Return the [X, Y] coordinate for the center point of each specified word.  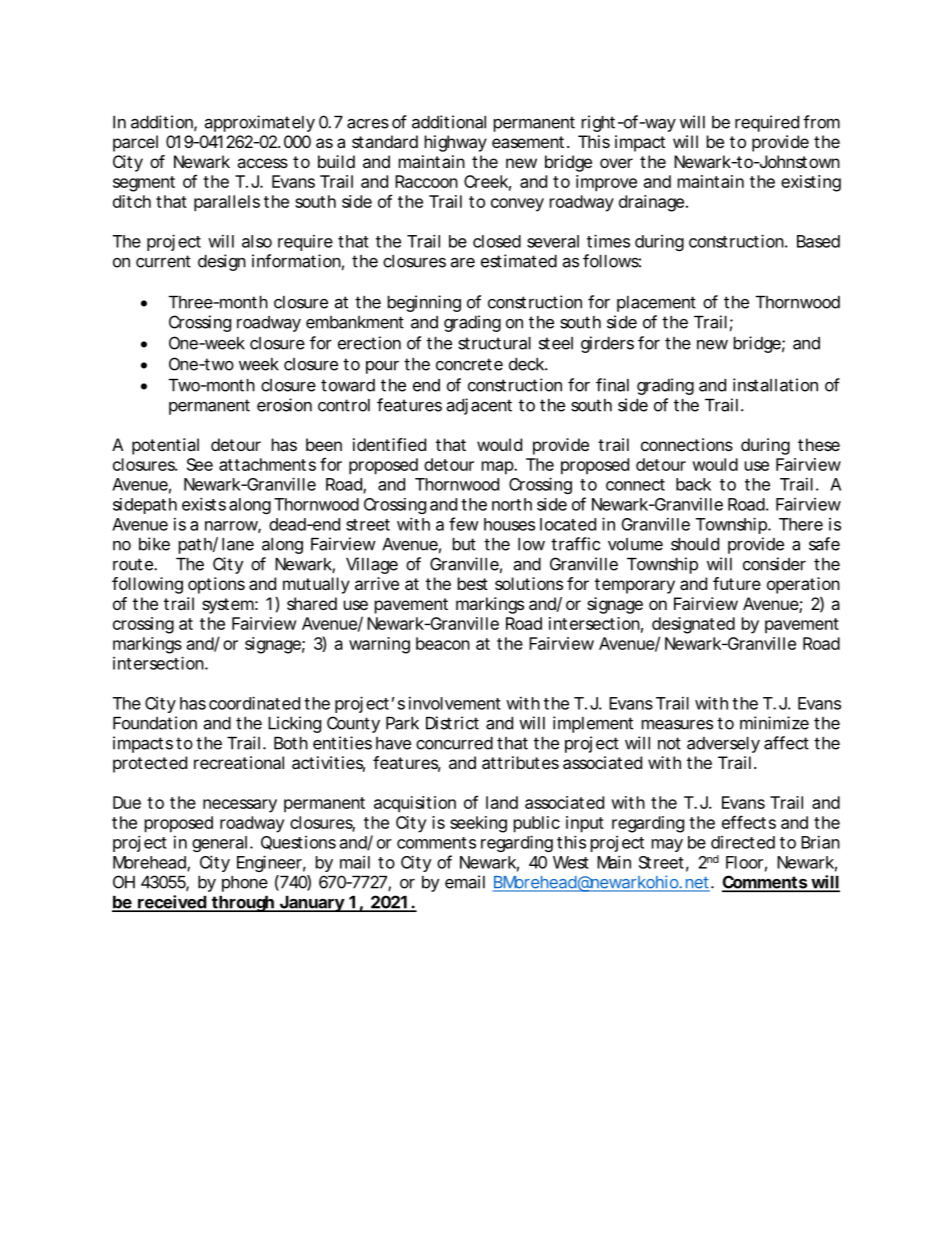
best [473, 583]
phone [245, 884]
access [262, 163]
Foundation [155, 723]
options [216, 585]
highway [456, 143]
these [819, 444]
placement [656, 304]
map [498, 468]
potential [165, 446]
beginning [424, 303]
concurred [454, 743]
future [737, 583]
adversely [723, 745]
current [163, 261]
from [821, 122]
